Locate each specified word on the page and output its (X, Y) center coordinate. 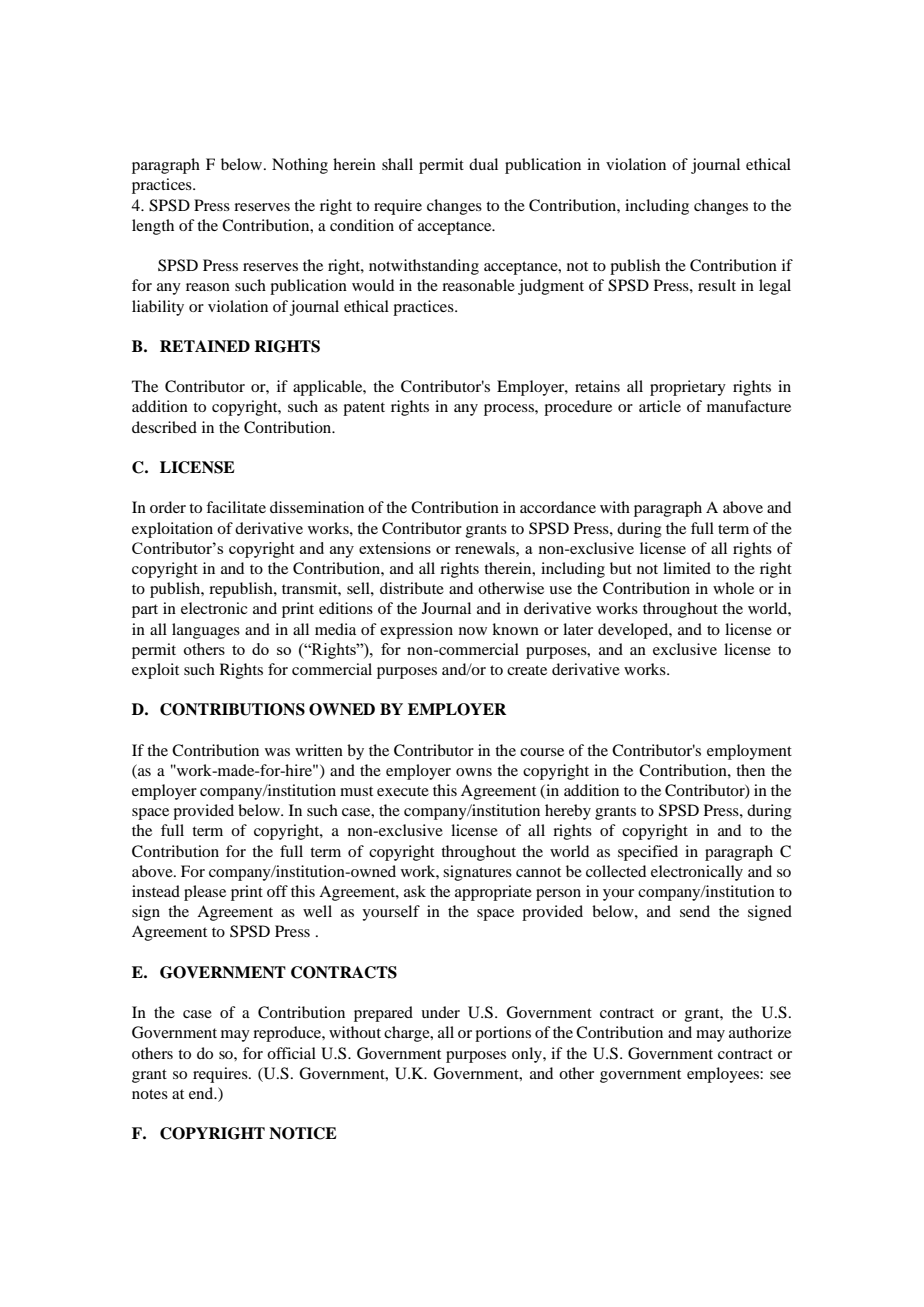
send (695, 911)
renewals (486, 548)
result (717, 285)
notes (150, 1094)
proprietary (688, 388)
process (510, 410)
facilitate (236, 507)
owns (474, 772)
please (205, 893)
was (277, 752)
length (153, 227)
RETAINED (205, 346)
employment (749, 752)
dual (483, 164)
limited (687, 568)
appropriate (493, 893)
